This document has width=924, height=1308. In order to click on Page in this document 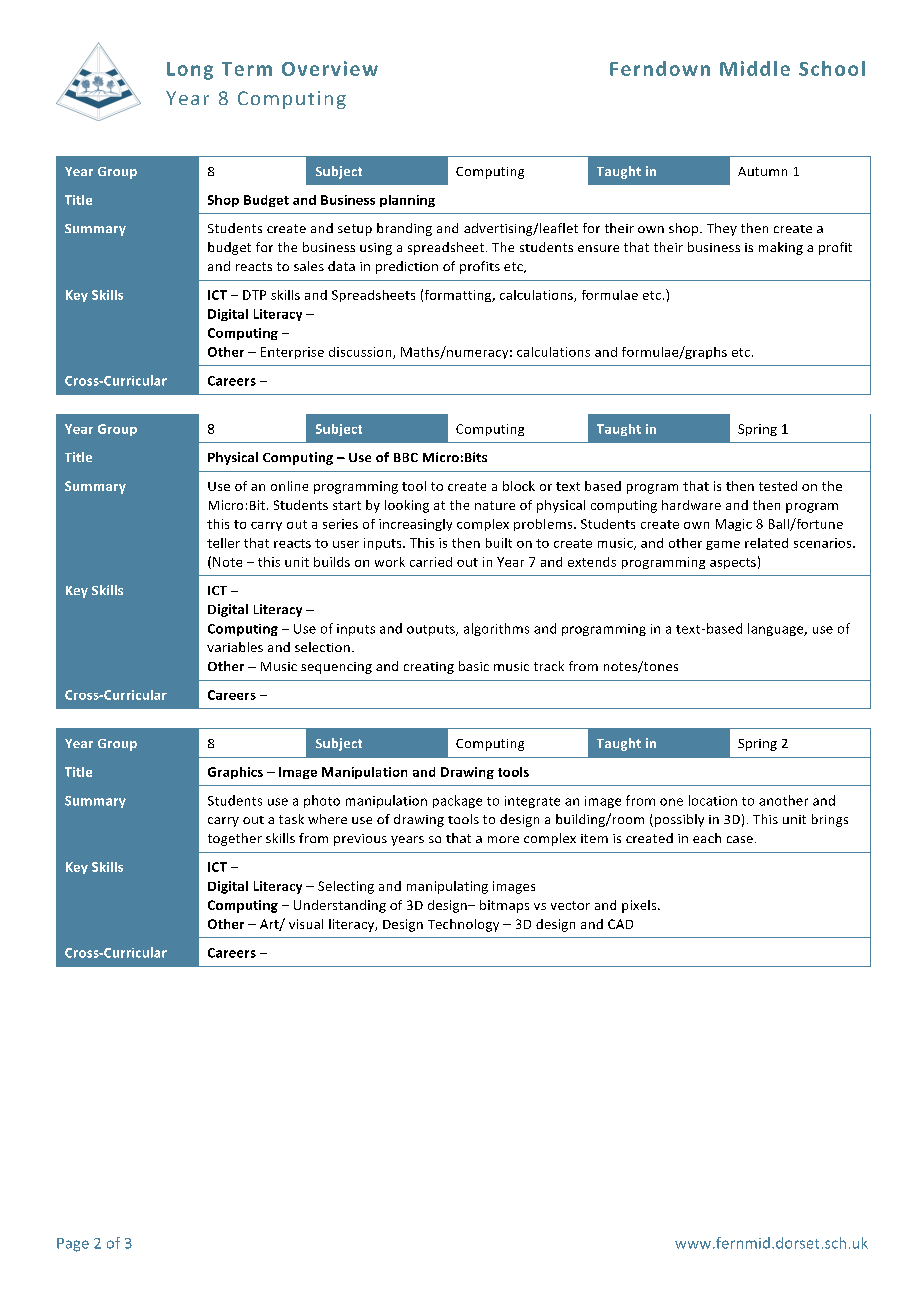, I will do `click(73, 1245)`.
